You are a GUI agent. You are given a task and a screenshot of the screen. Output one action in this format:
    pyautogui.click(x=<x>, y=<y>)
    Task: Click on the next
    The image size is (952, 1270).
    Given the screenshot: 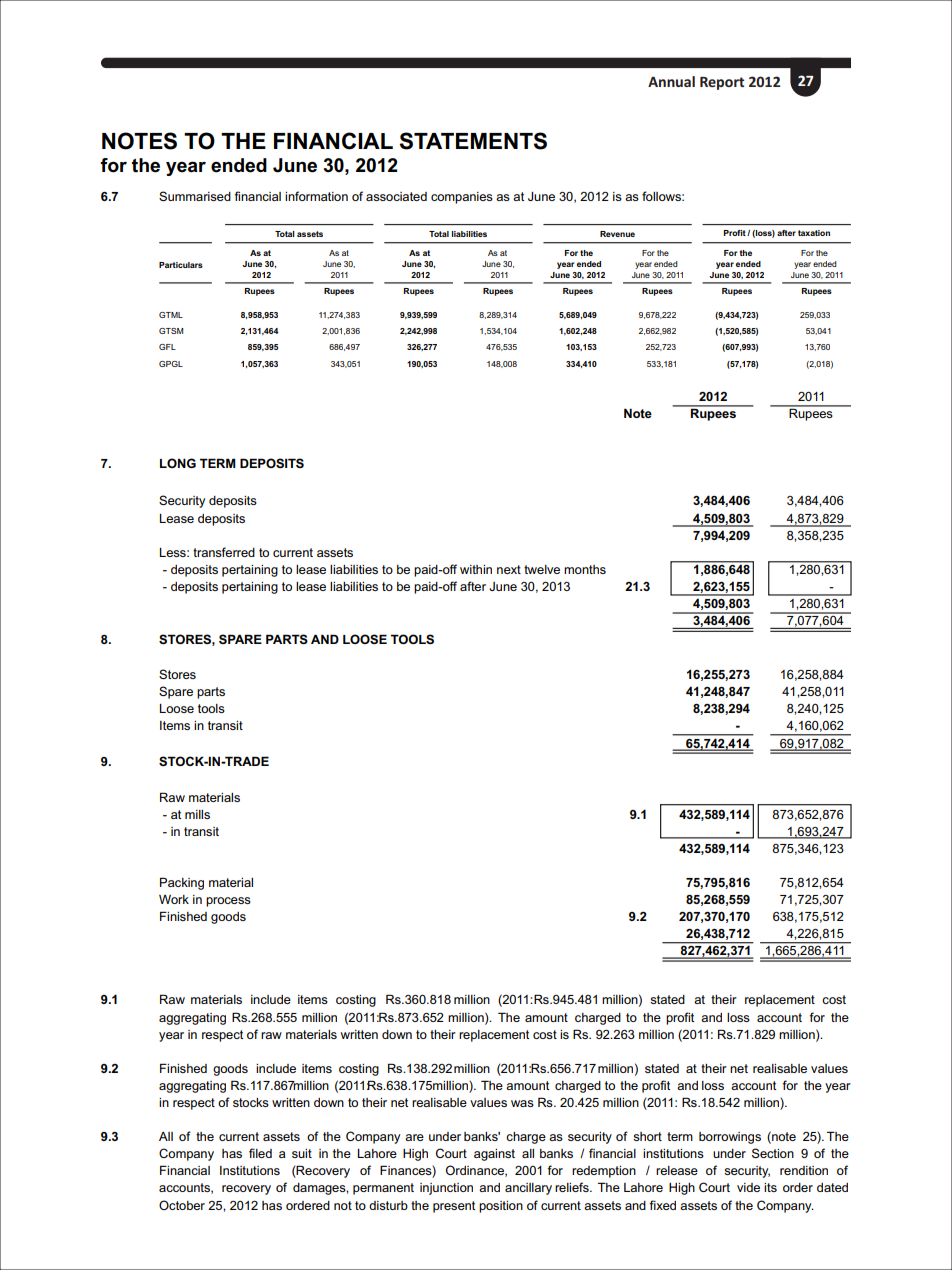 What is the action you would take?
    pyautogui.click(x=509, y=569)
